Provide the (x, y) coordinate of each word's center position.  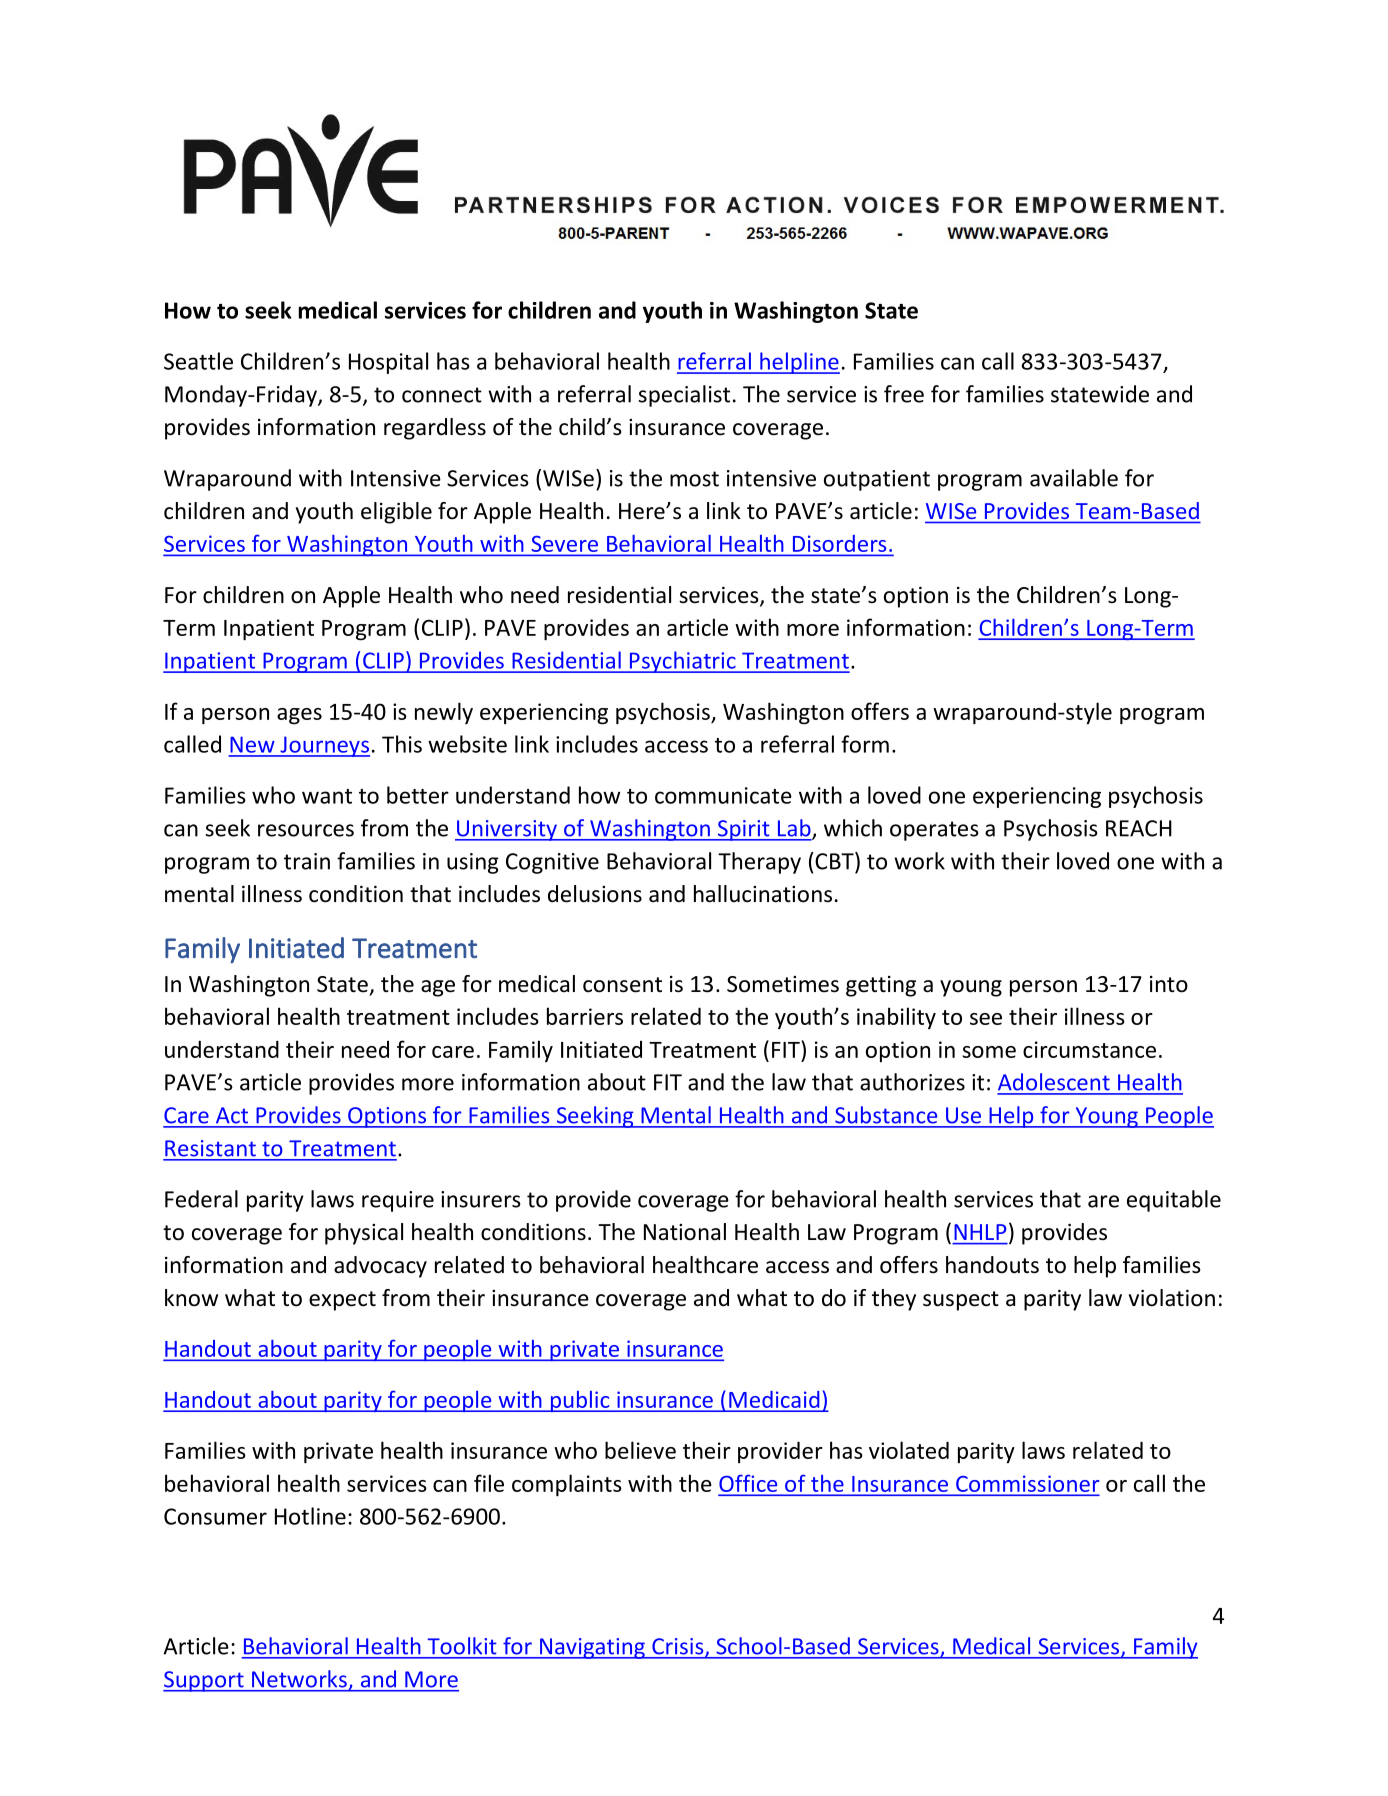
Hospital (388, 363)
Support (204, 1681)
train (307, 861)
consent (622, 985)
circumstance (1089, 1049)
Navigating (592, 1648)
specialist (684, 396)
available (1074, 478)
